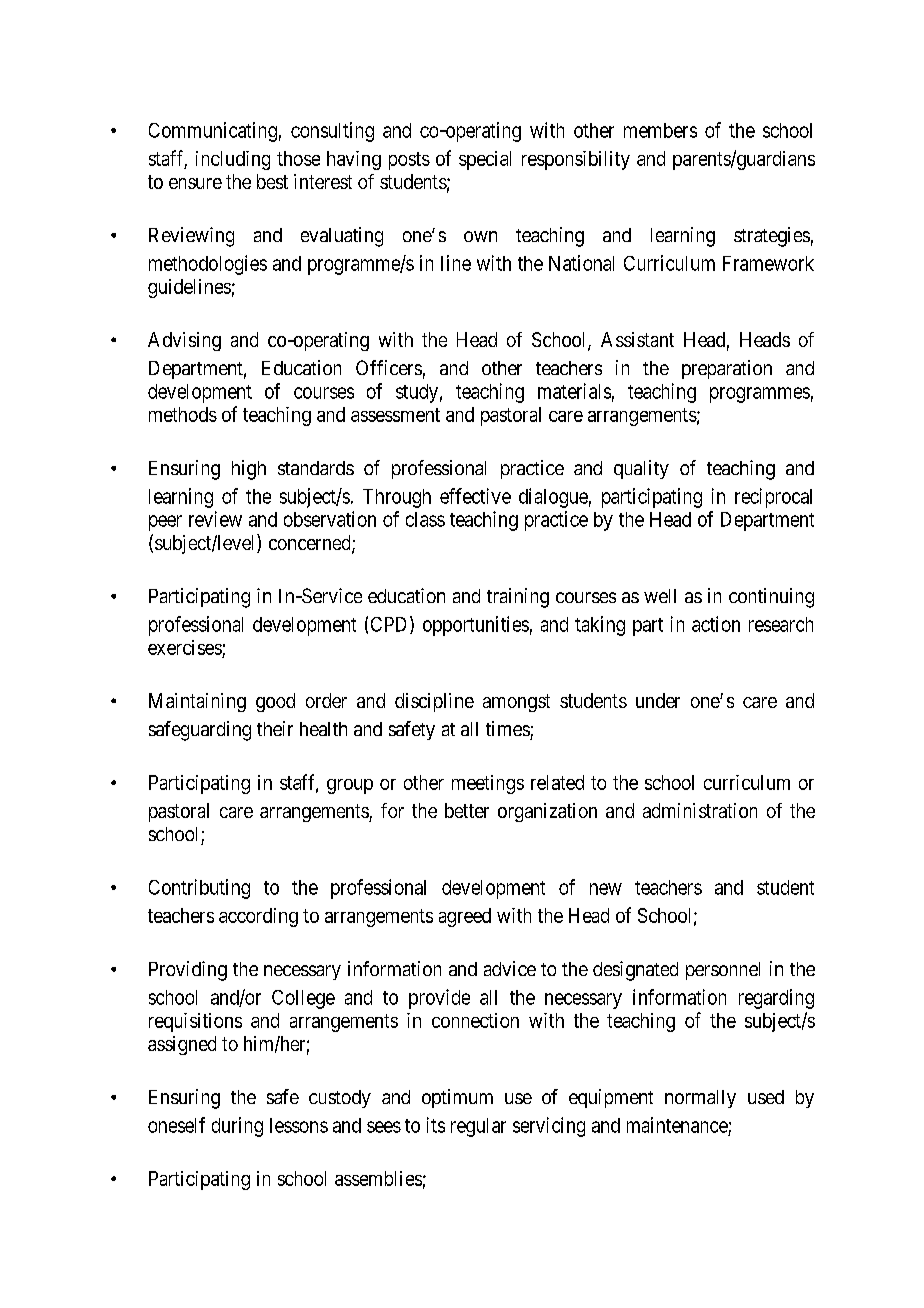 The width and height of the screenshot is (924, 1308). Describe the element at coordinates (183, 414) in the screenshot. I see `methods` at that location.
